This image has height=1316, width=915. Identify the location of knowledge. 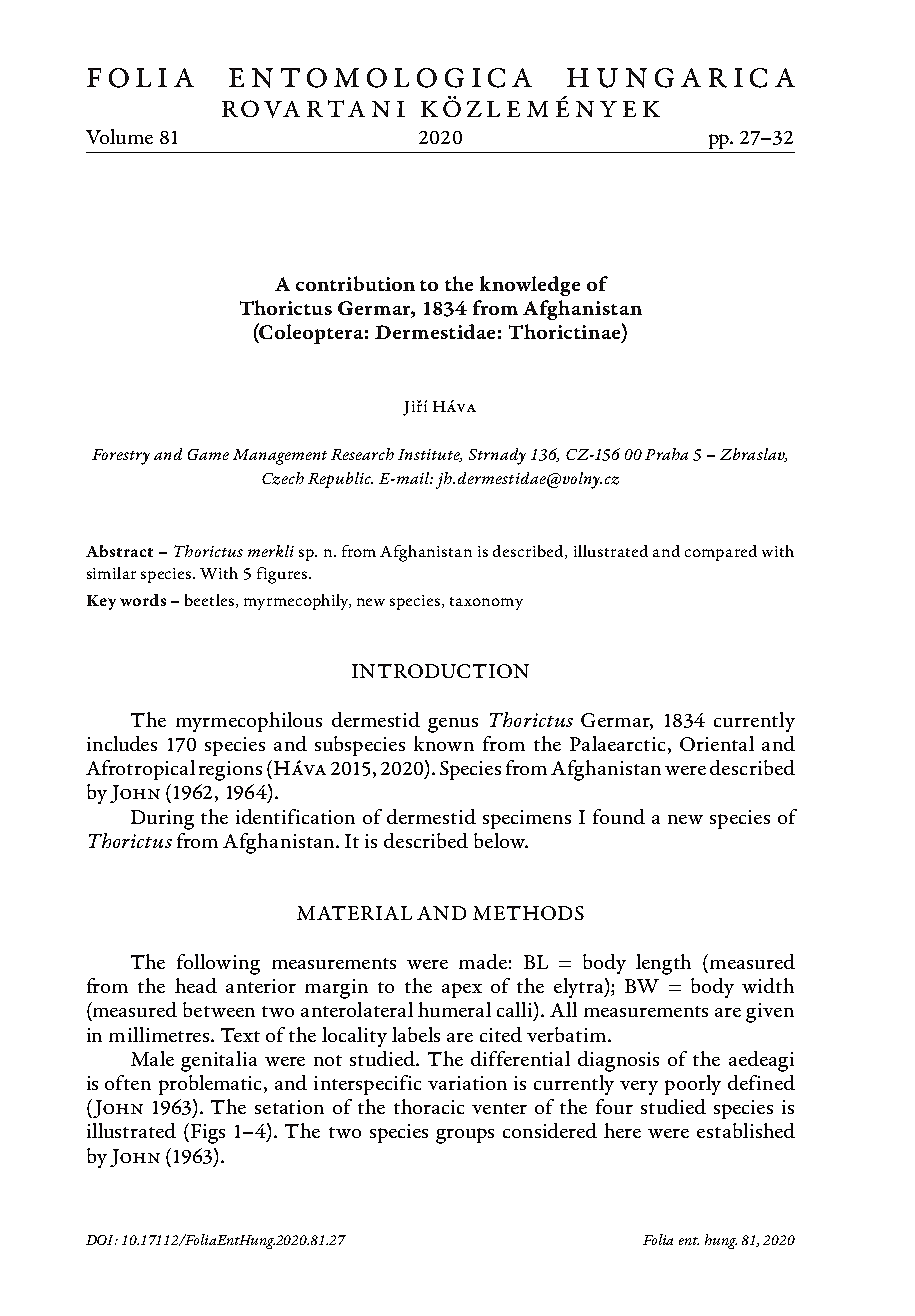
(530, 286).
